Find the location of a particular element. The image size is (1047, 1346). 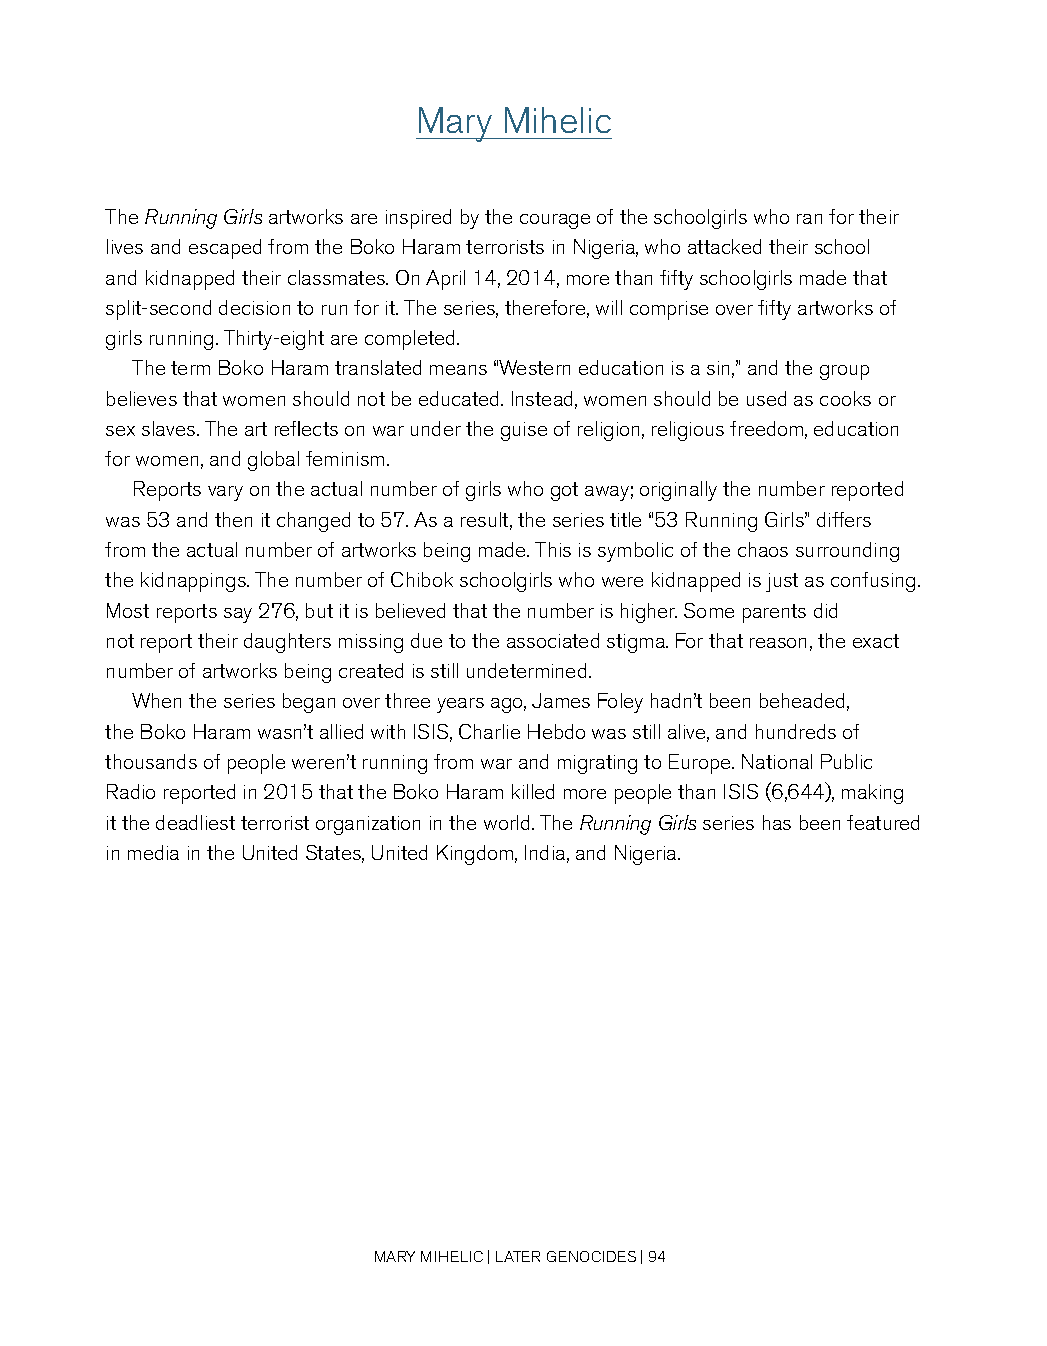

thousands is located at coordinates (151, 761).
